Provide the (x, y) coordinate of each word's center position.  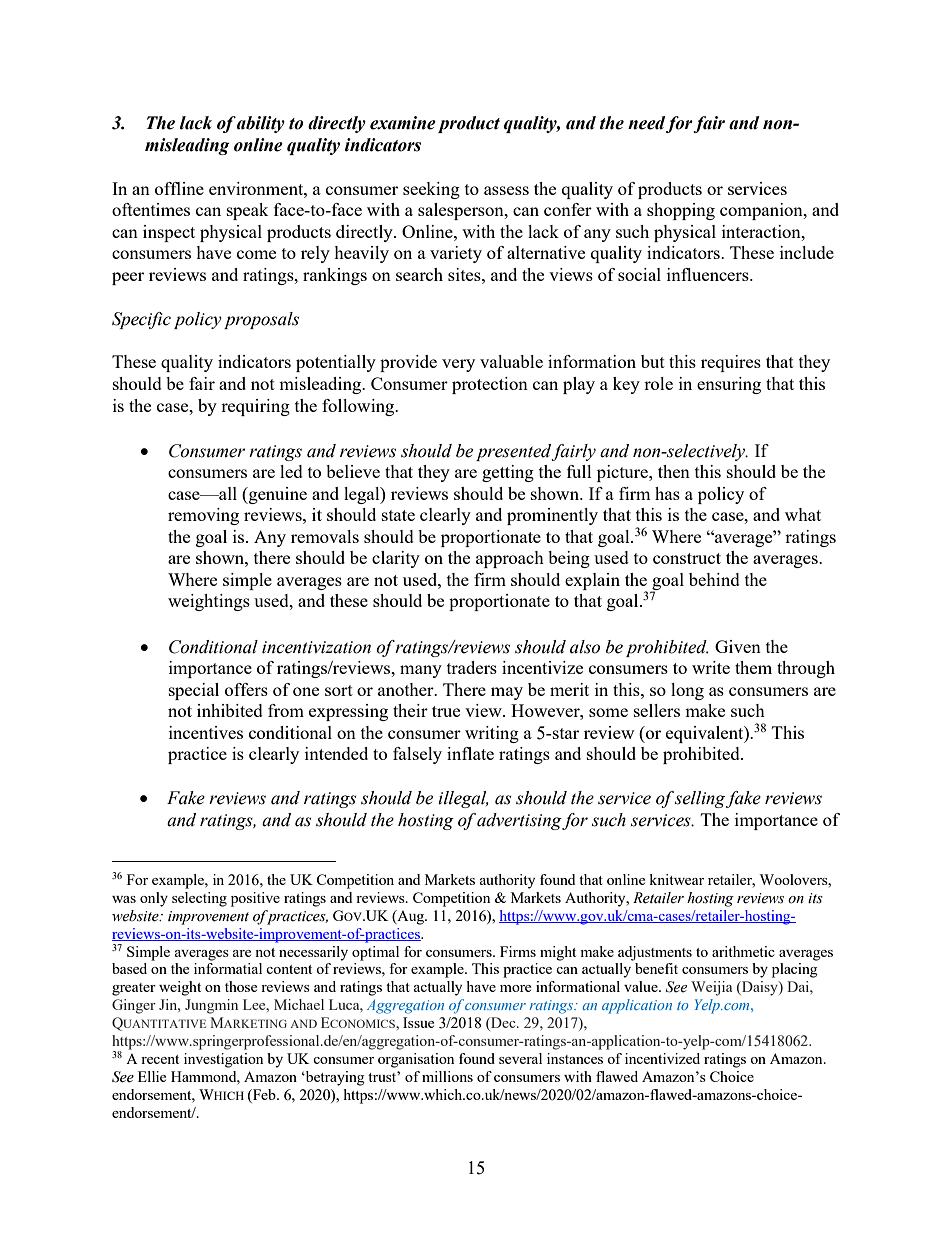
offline (179, 188)
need (646, 123)
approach (510, 559)
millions (447, 1076)
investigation (223, 1060)
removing (203, 516)
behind (714, 579)
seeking (431, 190)
